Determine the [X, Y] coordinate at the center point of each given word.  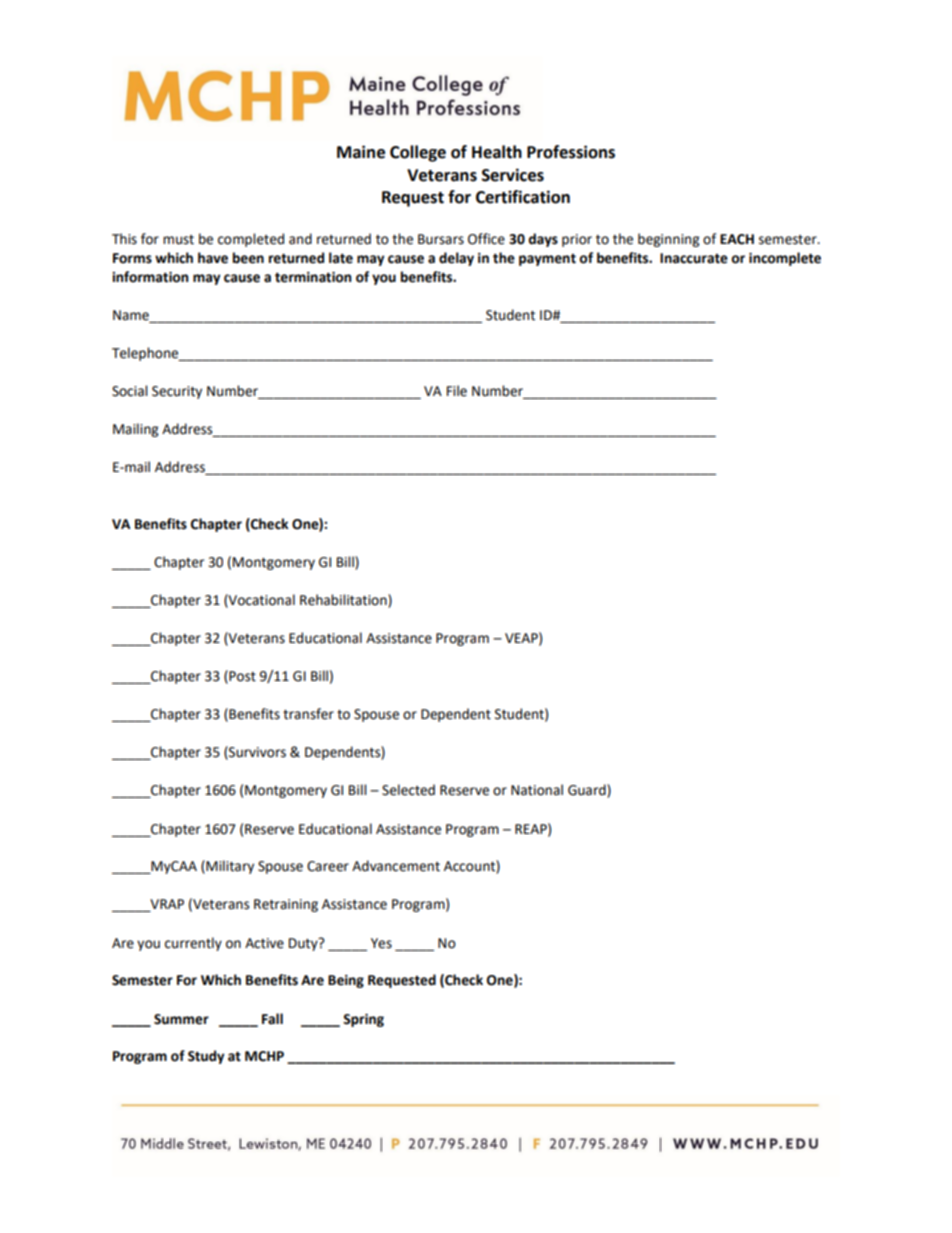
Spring [363, 1020]
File [457, 391]
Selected [408, 790]
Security [177, 392]
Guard [588, 791]
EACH [737, 239]
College [418, 153]
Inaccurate [694, 258]
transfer [308, 714]
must [178, 240]
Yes [381, 943]
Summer [181, 1019]
